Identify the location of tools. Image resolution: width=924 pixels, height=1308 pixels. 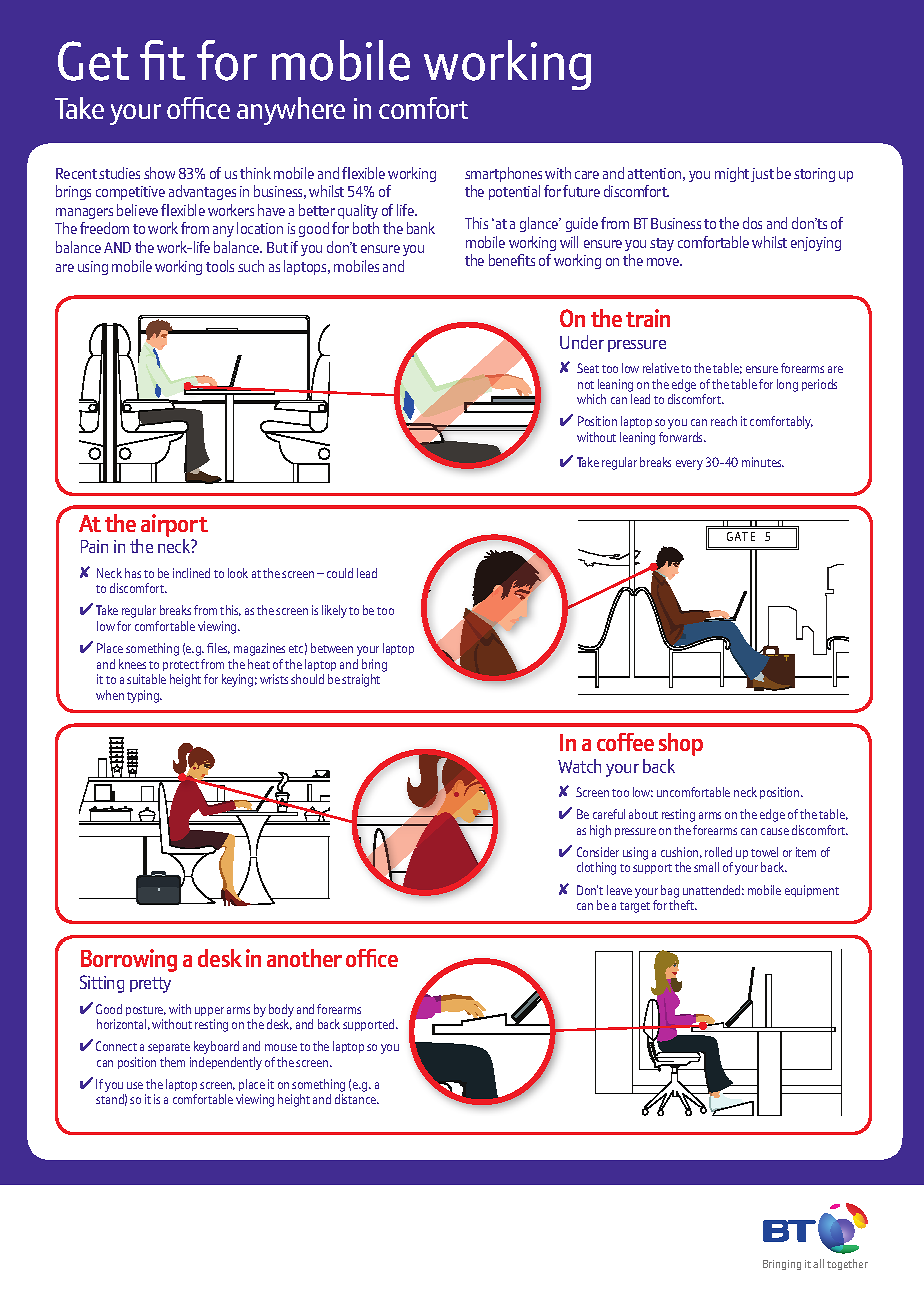
(220, 266).
